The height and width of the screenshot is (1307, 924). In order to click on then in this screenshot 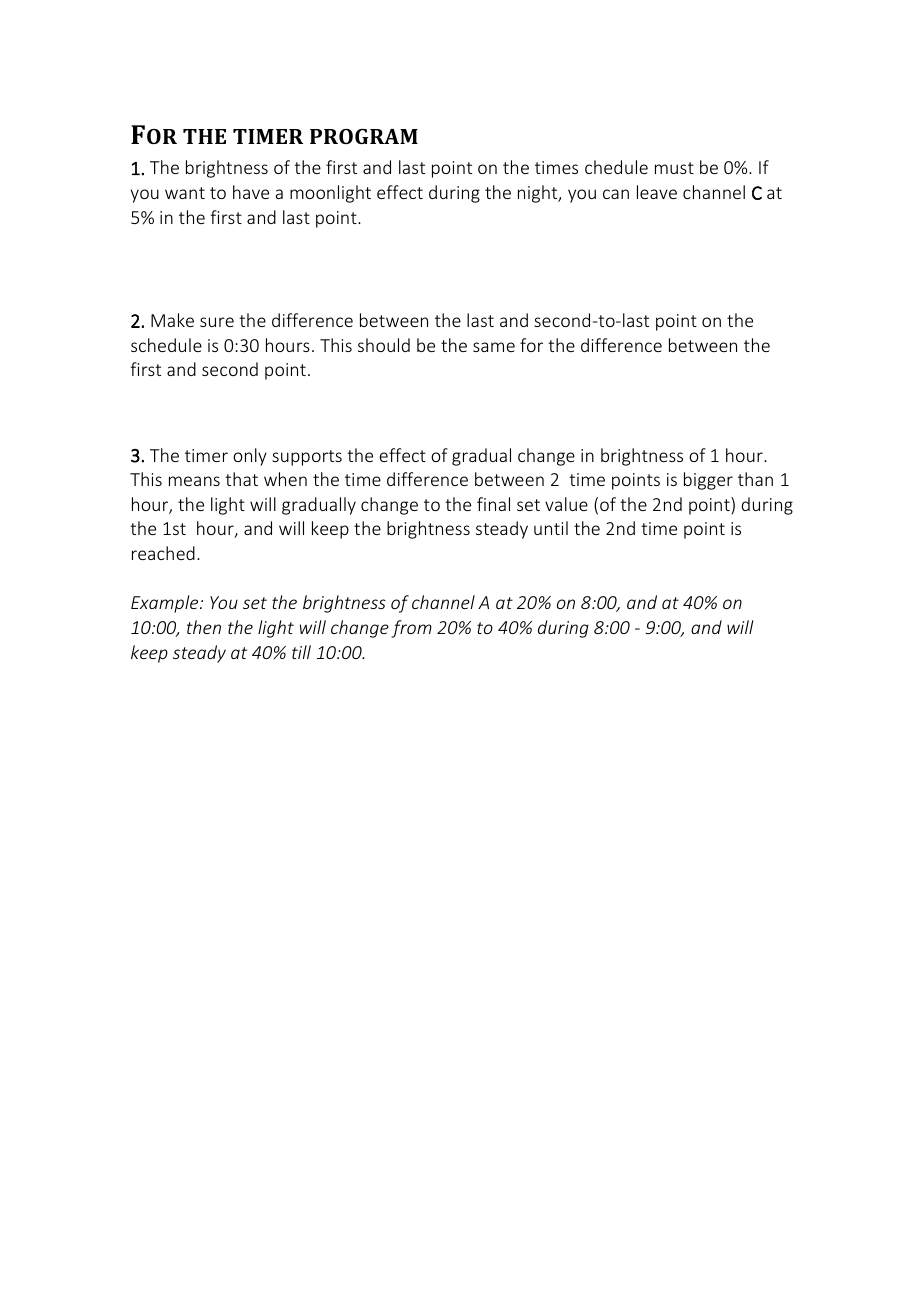, I will do `click(204, 627)`.
